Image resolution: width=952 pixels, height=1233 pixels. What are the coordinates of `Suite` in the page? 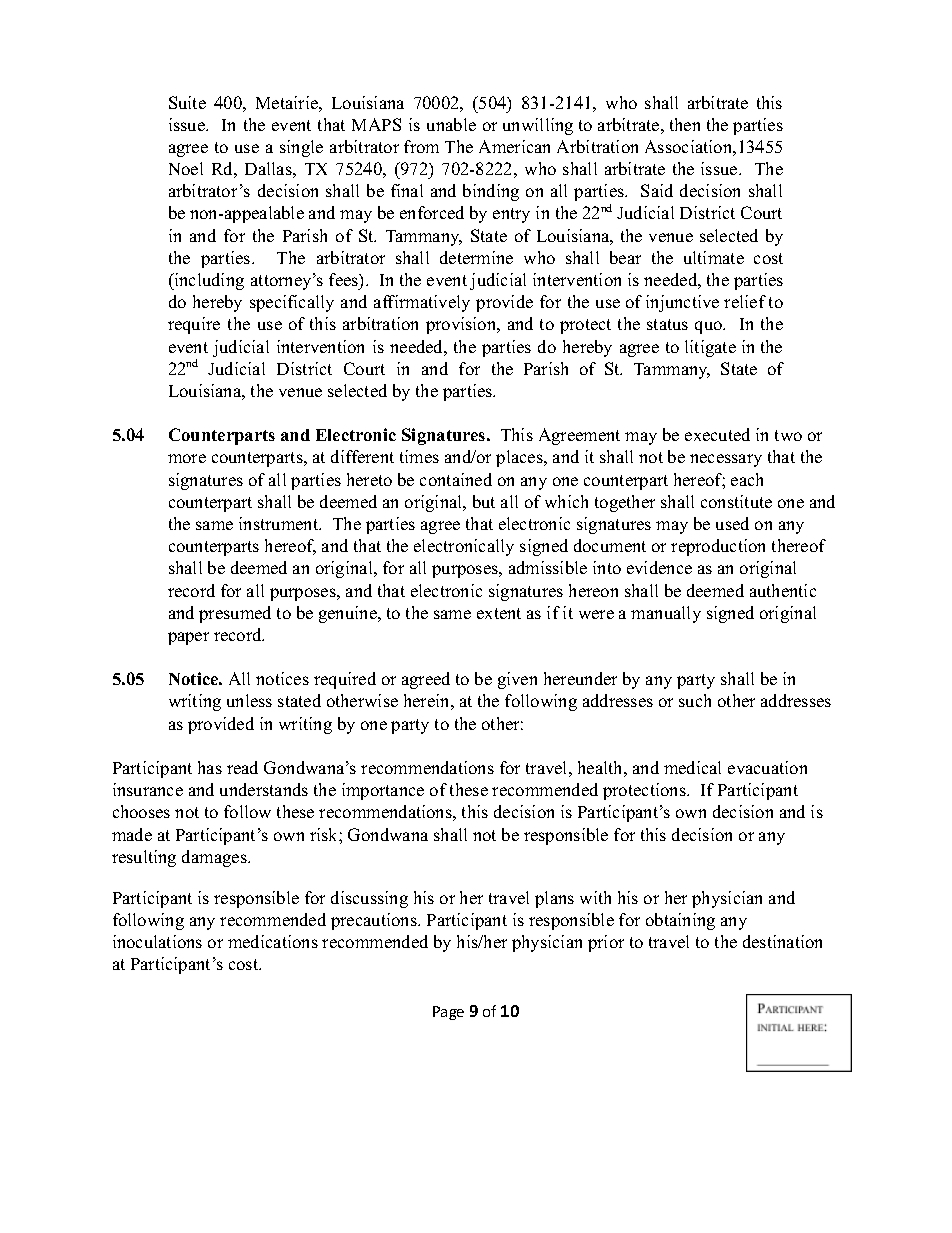 It's located at (187, 102).
